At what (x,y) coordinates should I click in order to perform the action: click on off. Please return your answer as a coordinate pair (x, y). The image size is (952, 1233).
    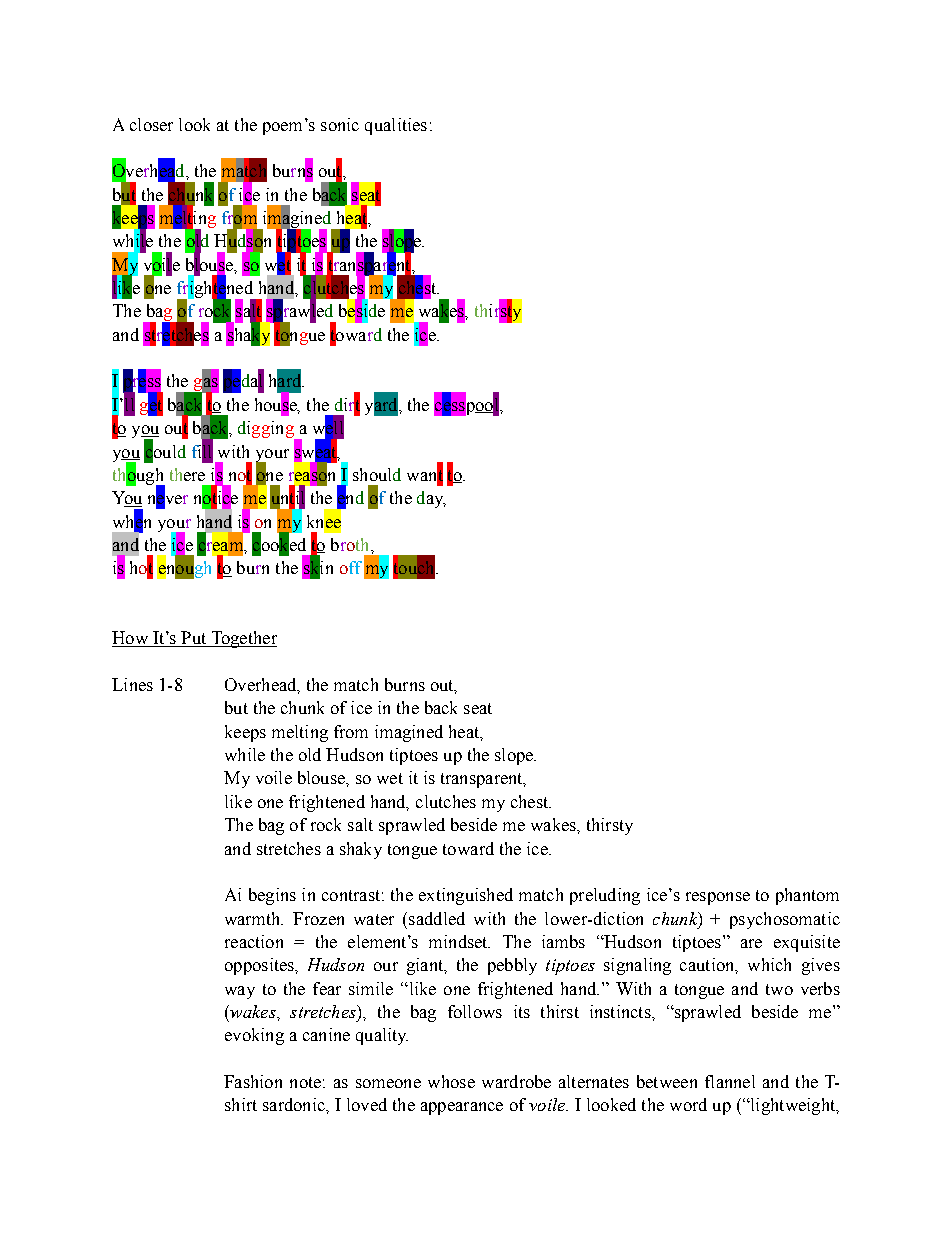
    Looking at the image, I should click on (351, 567).
